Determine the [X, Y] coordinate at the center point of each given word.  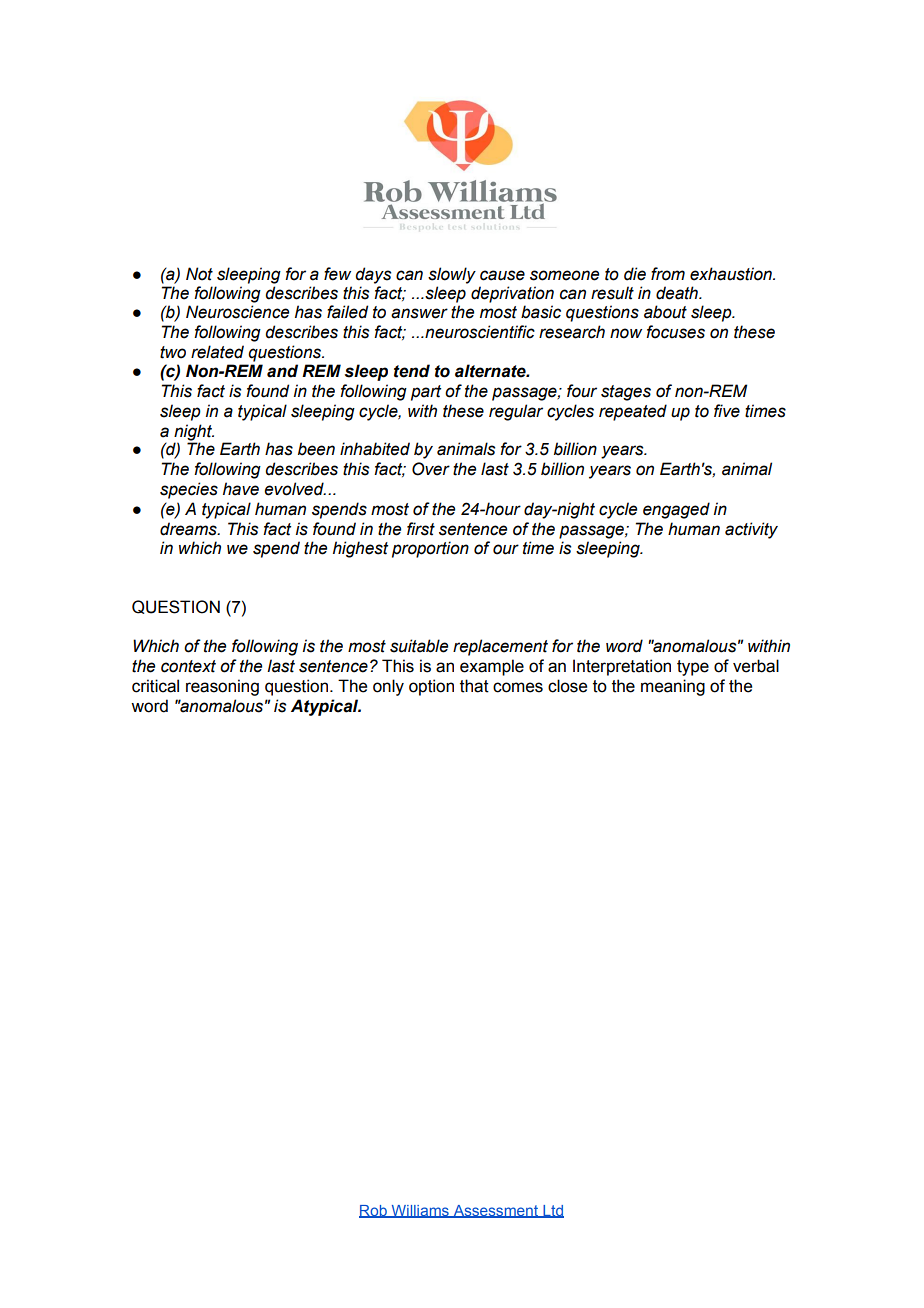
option [431, 687]
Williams [420, 1211]
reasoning [222, 687]
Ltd [552, 1211]
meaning [673, 687]
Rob [374, 1211]
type [693, 668]
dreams [189, 529]
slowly [452, 275]
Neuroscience [237, 312]
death [678, 293]
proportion [430, 549]
